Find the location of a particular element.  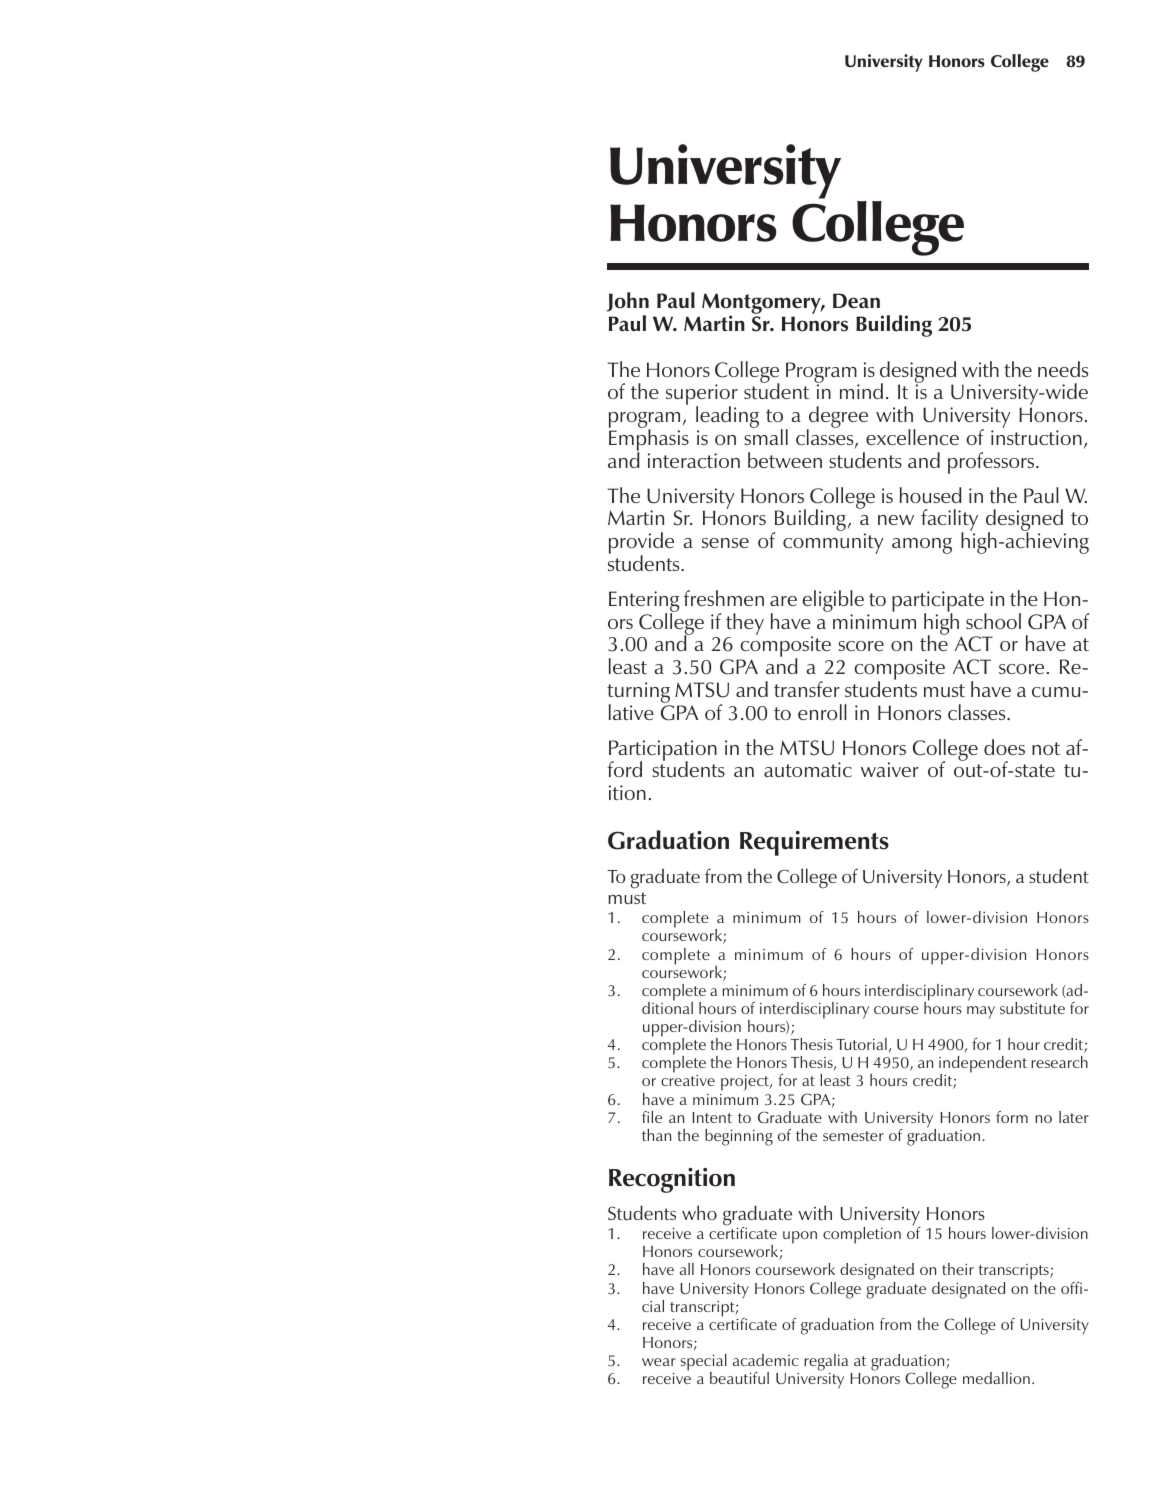

wear is located at coordinates (659, 1362).
